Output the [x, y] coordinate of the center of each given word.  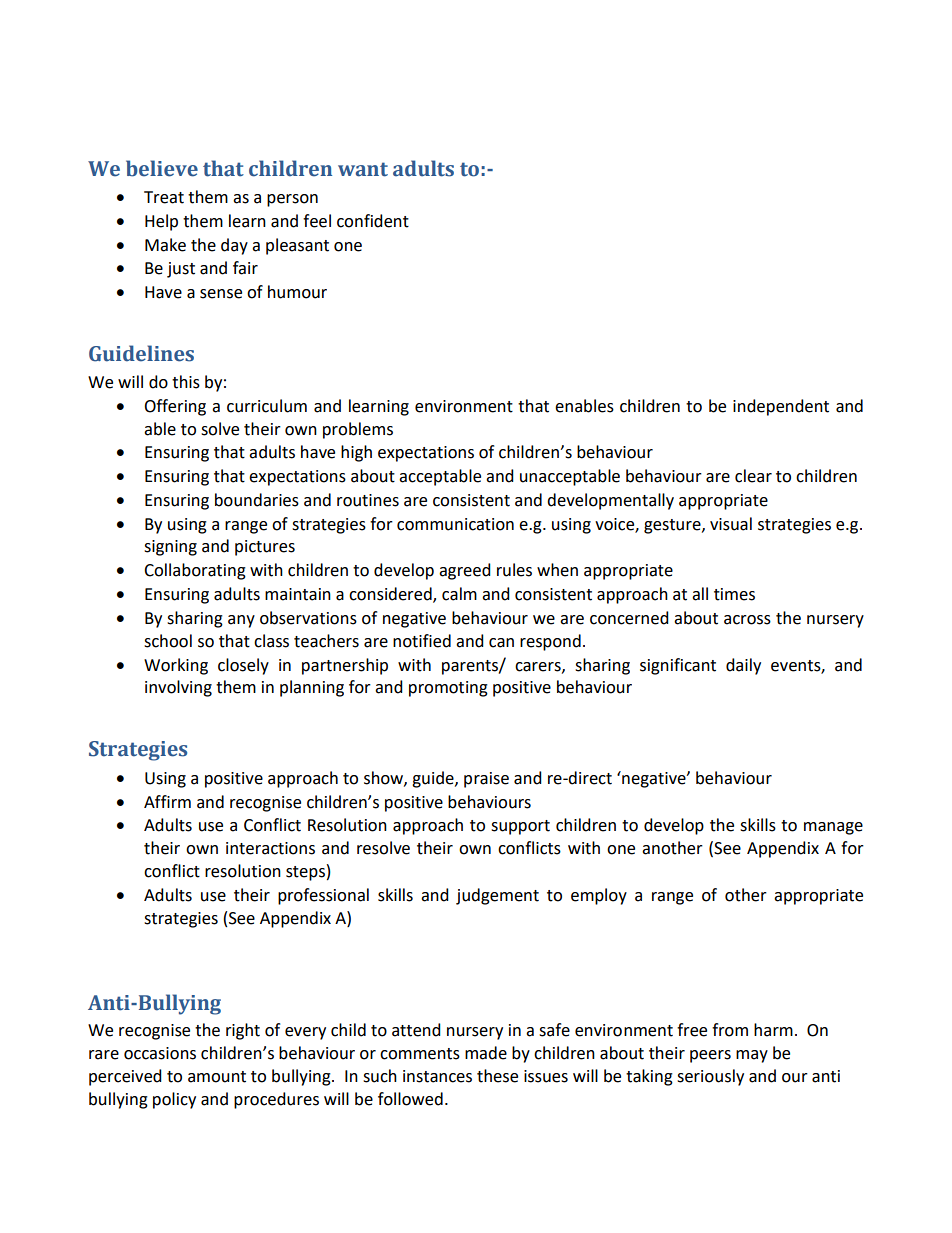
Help [161, 222]
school [168, 641]
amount [217, 1077]
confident [373, 221]
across [747, 620]
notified [422, 641]
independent [781, 407]
